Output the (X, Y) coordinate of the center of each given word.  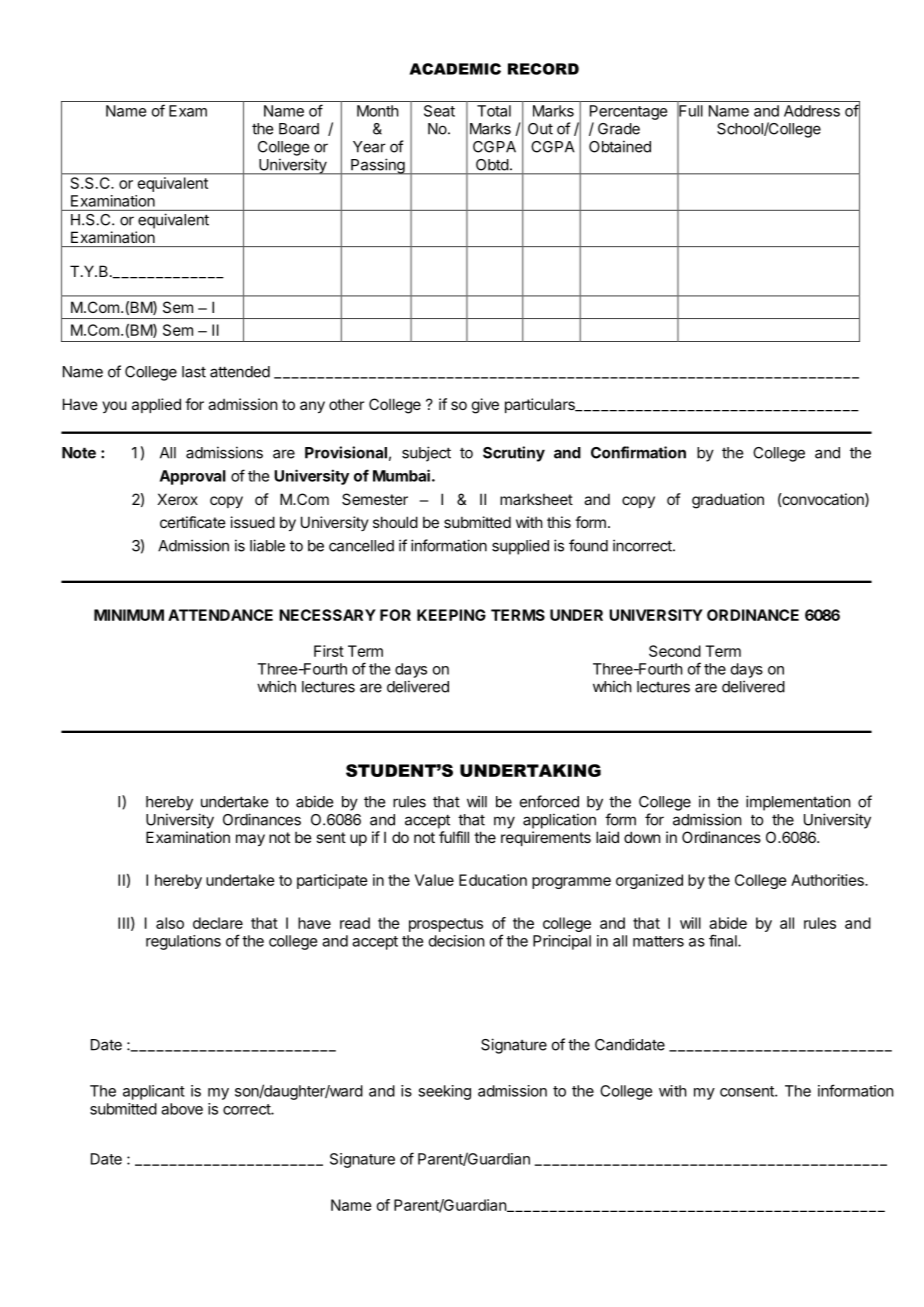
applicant (154, 1092)
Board (299, 129)
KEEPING (451, 615)
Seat (439, 111)
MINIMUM (129, 615)
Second (675, 651)
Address (812, 111)
